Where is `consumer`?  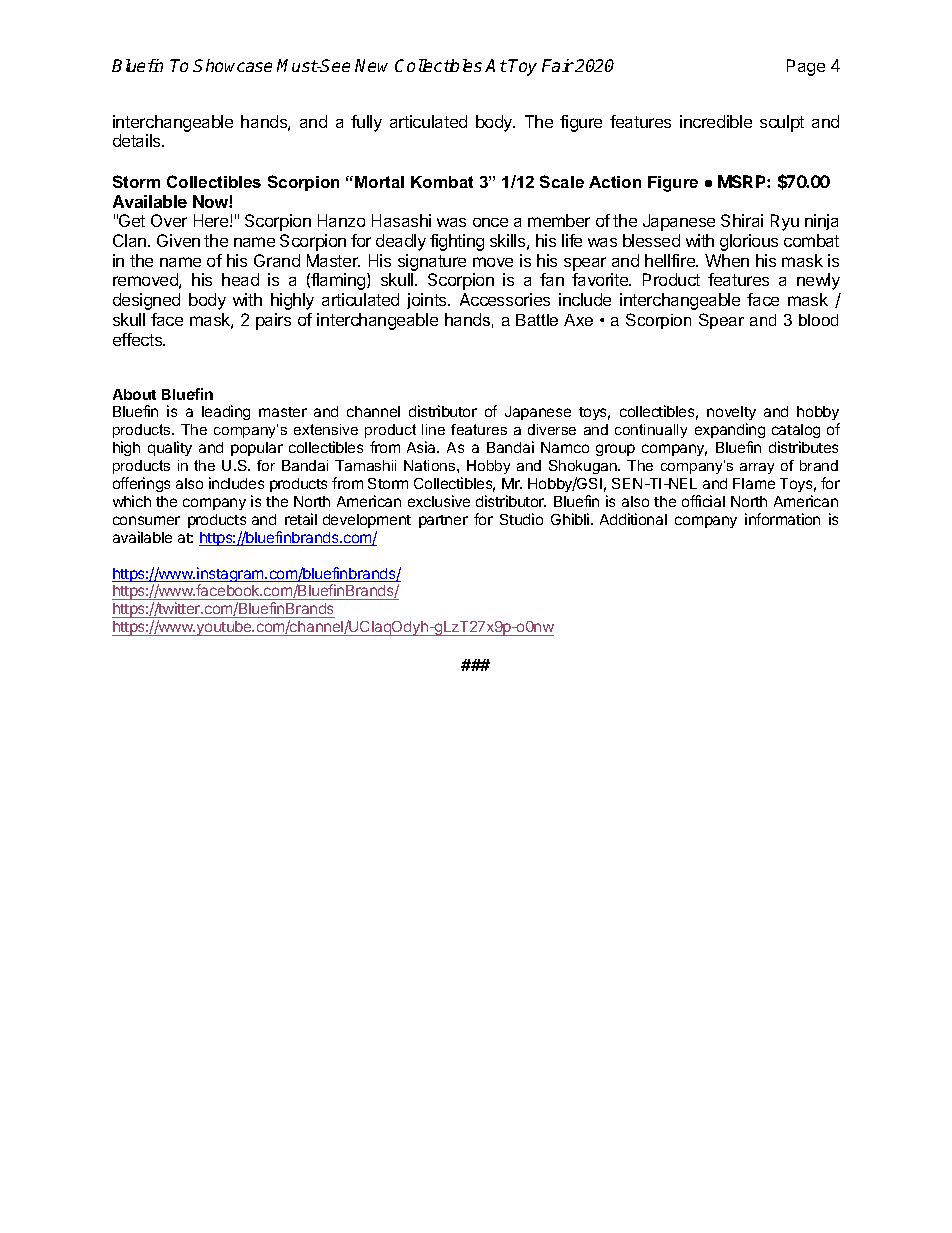 consumer is located at coordinates (146, 520).
